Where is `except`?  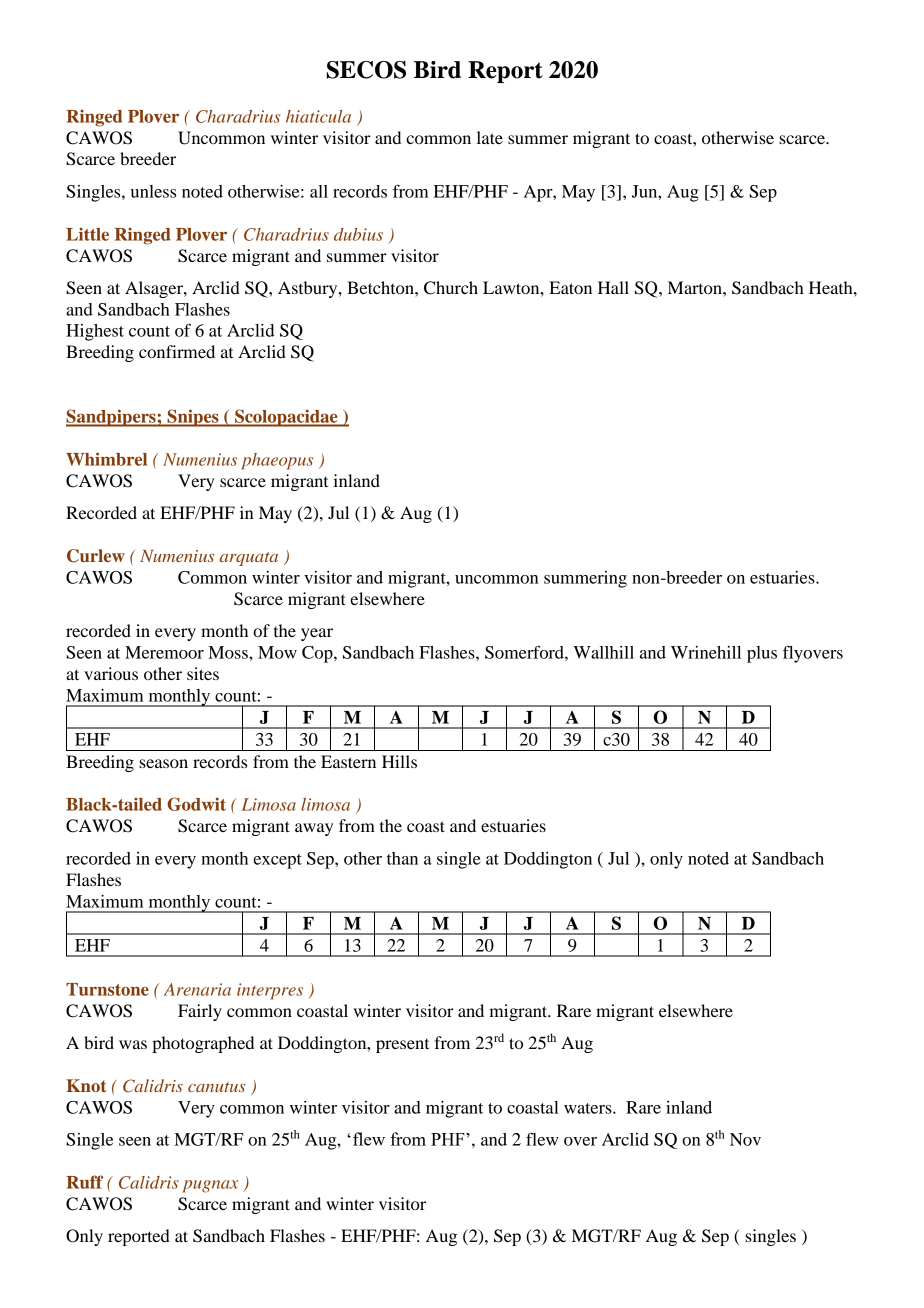 except is located at coordinates (277, 861).
